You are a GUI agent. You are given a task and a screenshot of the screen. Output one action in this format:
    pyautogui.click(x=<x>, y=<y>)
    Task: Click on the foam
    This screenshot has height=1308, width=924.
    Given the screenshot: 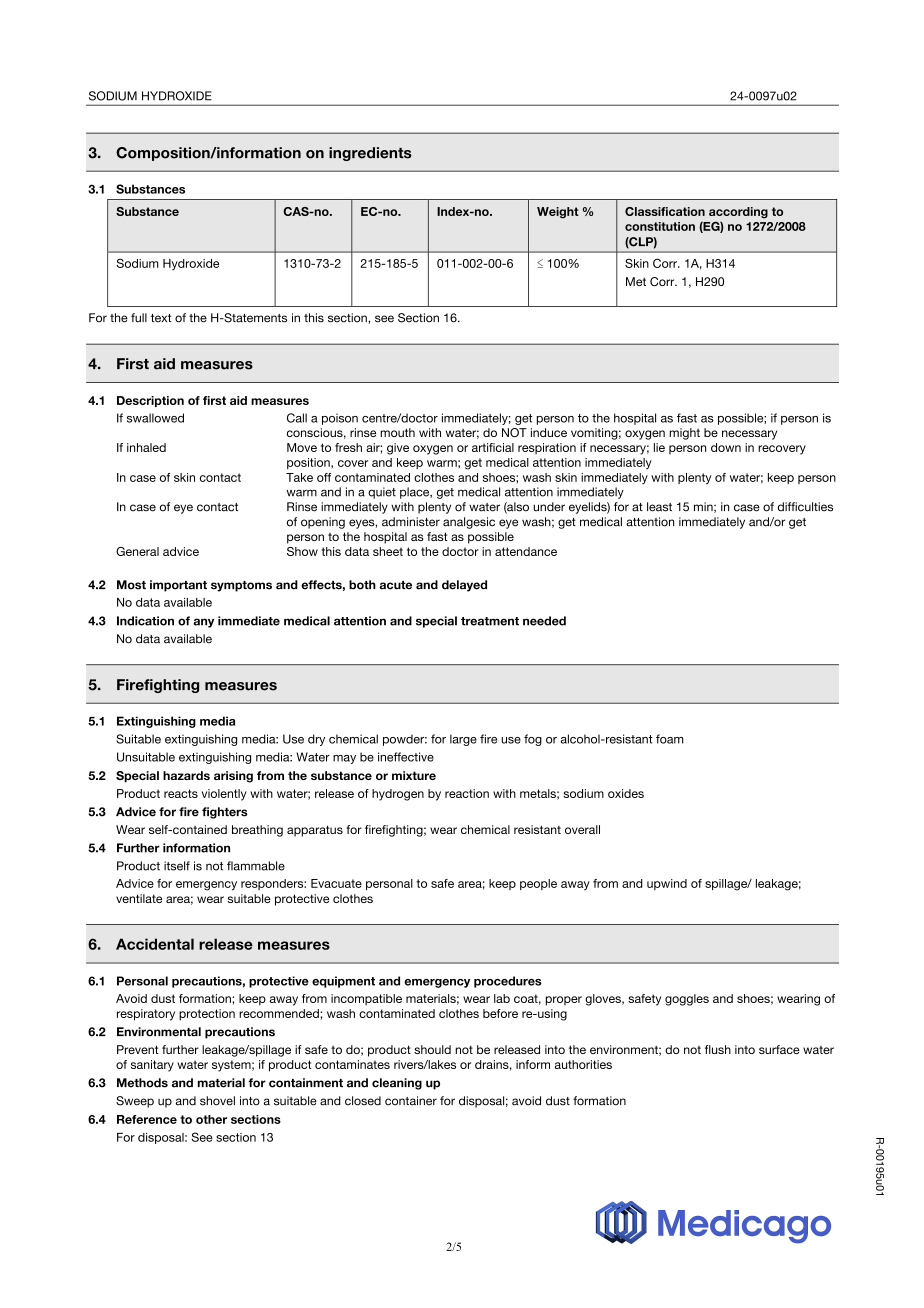 What is the action you would take?
    pyautogui.click(x=670, y=739)
